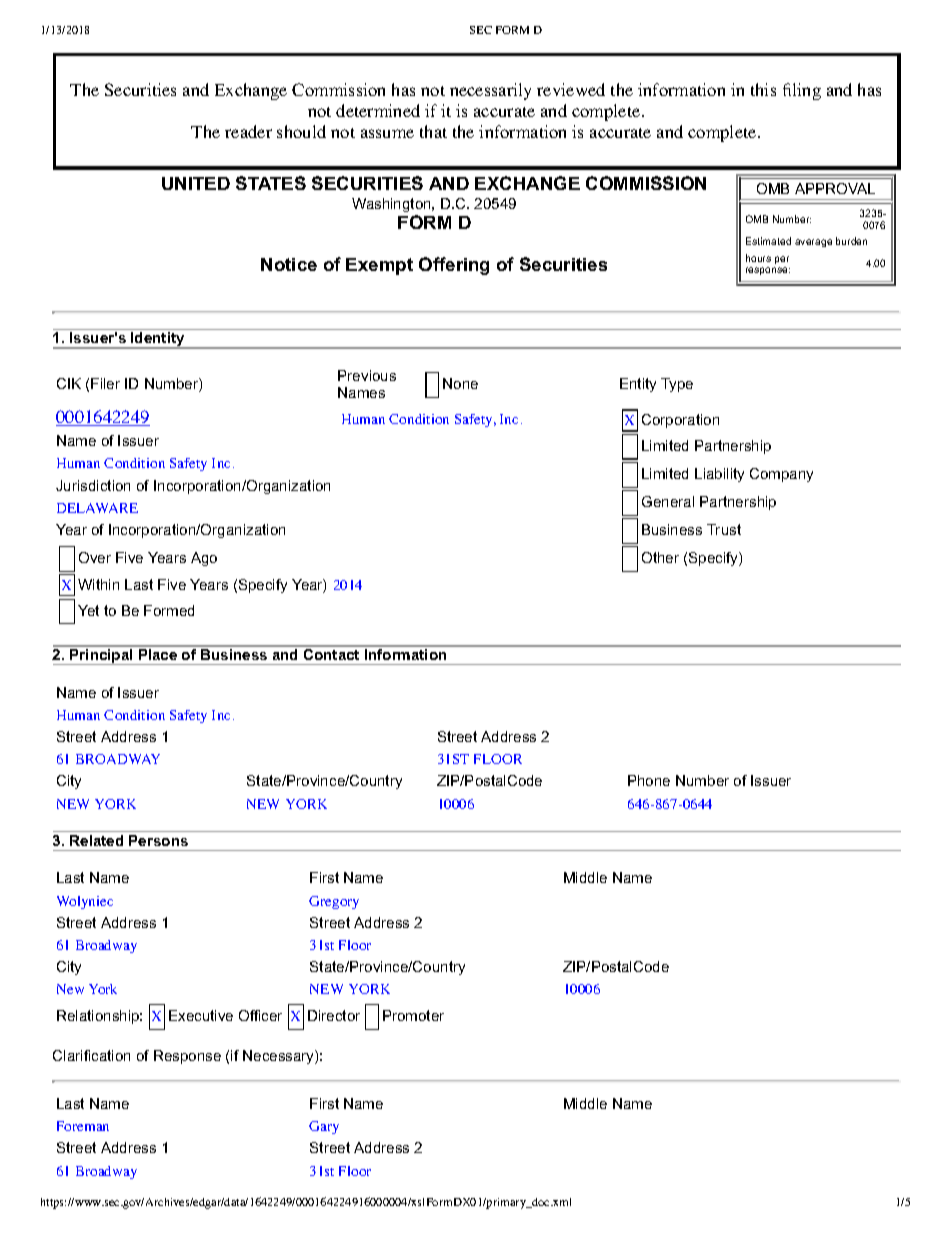 This screenshot has width=952, height=1233. What do you see at coordinates (83, 1126) in the screenshot?
I see `Foreman` at bounding box center [83, 1126].
